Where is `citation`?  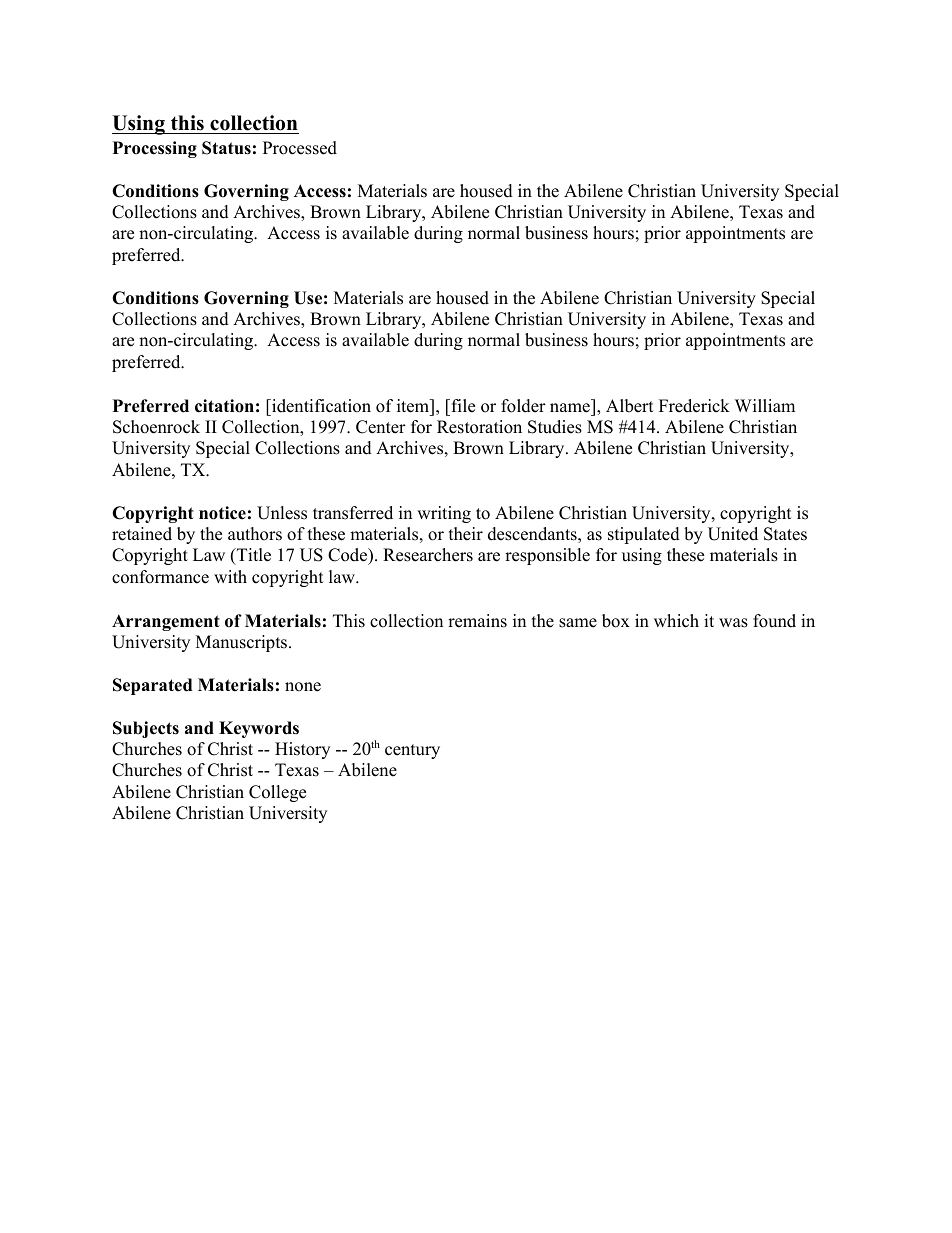 citation is located at coordinates (224, 406).
